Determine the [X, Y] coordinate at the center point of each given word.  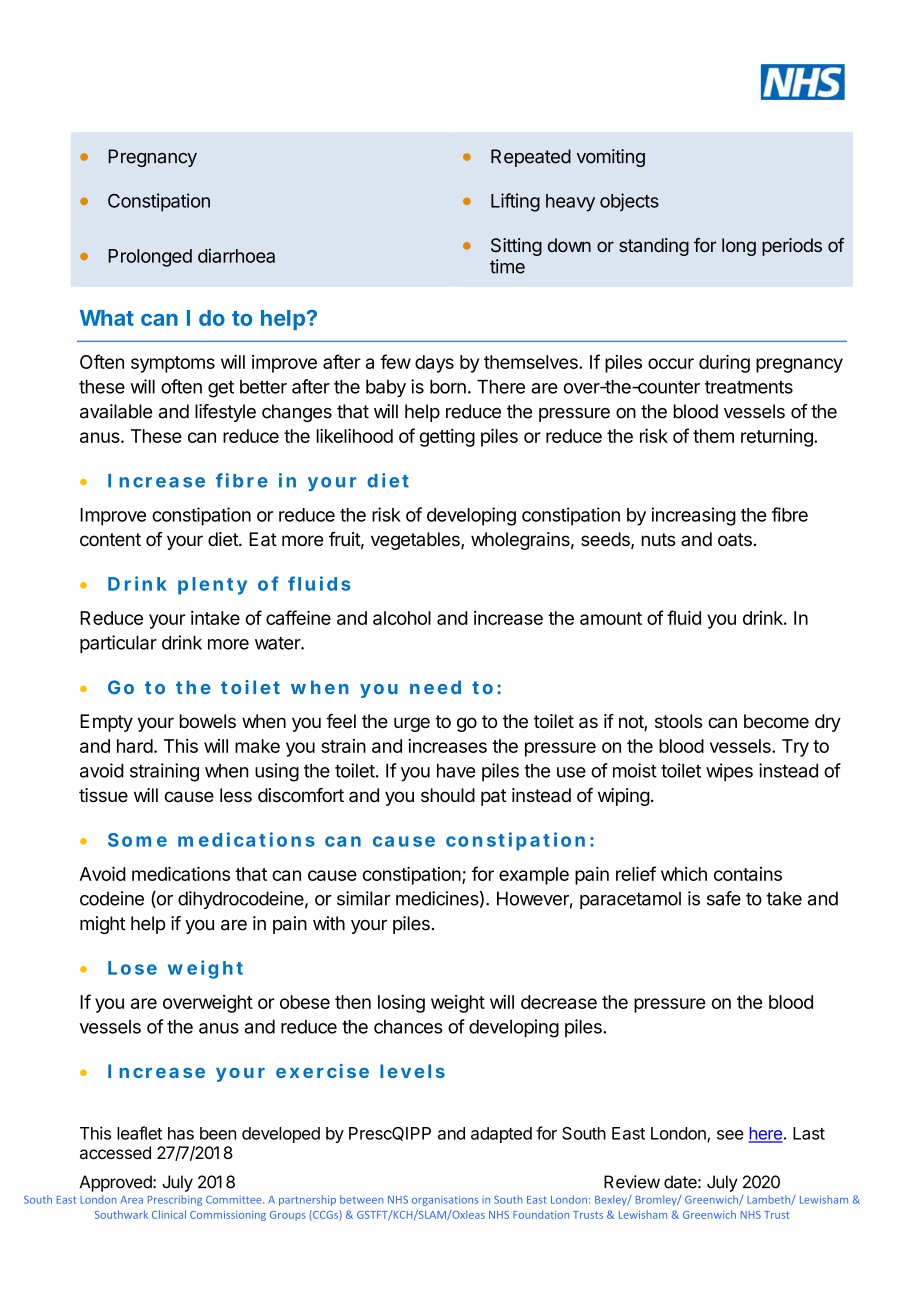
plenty [212, 586]
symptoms [173, 364]
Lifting [515, 202]
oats [735, 539]
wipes [729, 772]
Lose [132, 968]
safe [724, 898]
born [448, 387]
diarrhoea [236, 255]
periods [792, 247]
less [236, 795]
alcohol [402, 618]
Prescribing [175, 1200]
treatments [749, 387]
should [448, 795]
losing [401, 1004]
